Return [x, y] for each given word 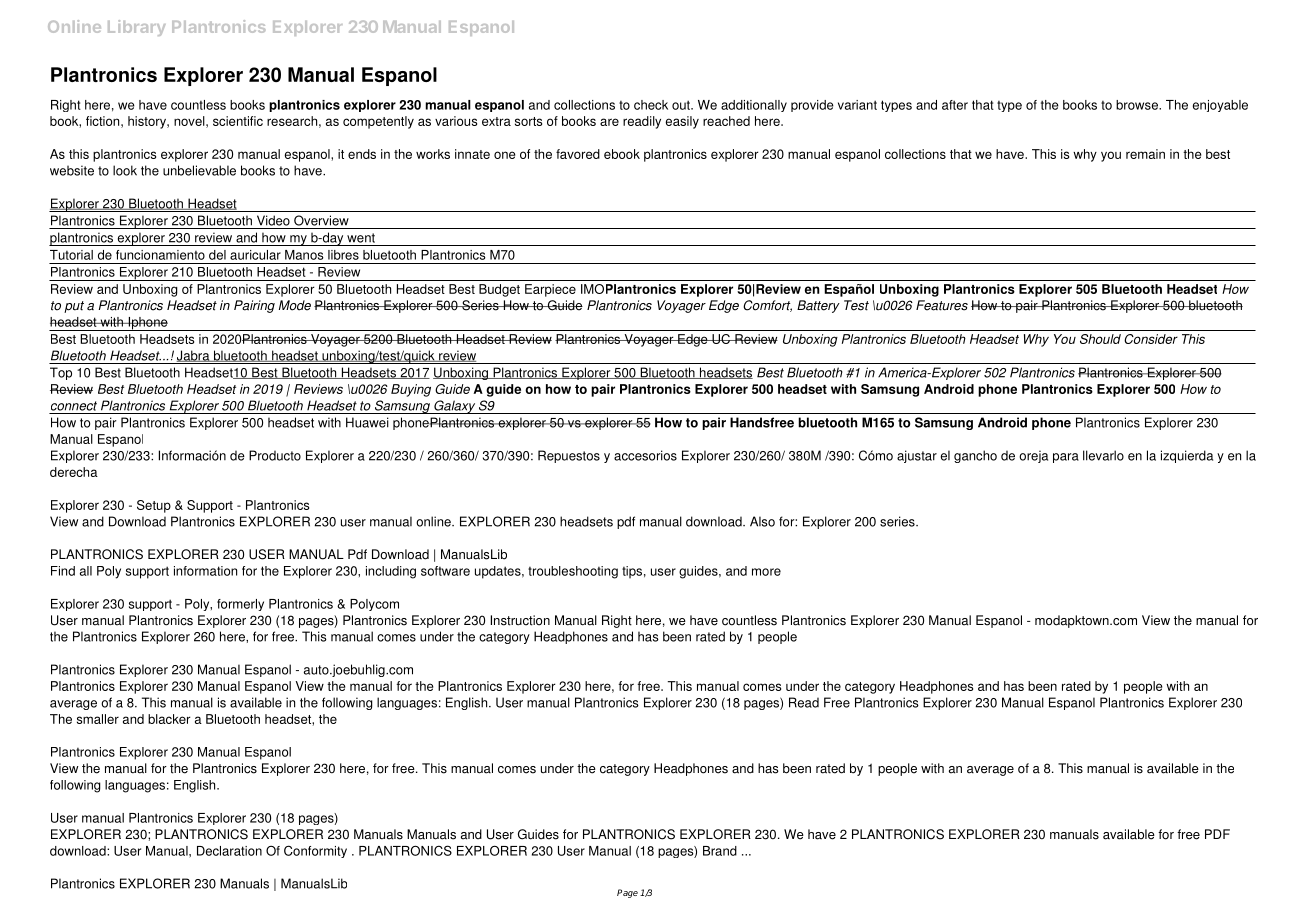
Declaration [229, 851]
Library [137, 28]
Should [1100, 339]
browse [1138, 105]
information [205, 571]
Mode [295, 305]
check [651, 105]
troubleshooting [573, 572]
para [1066, 458]
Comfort [767, 306]
